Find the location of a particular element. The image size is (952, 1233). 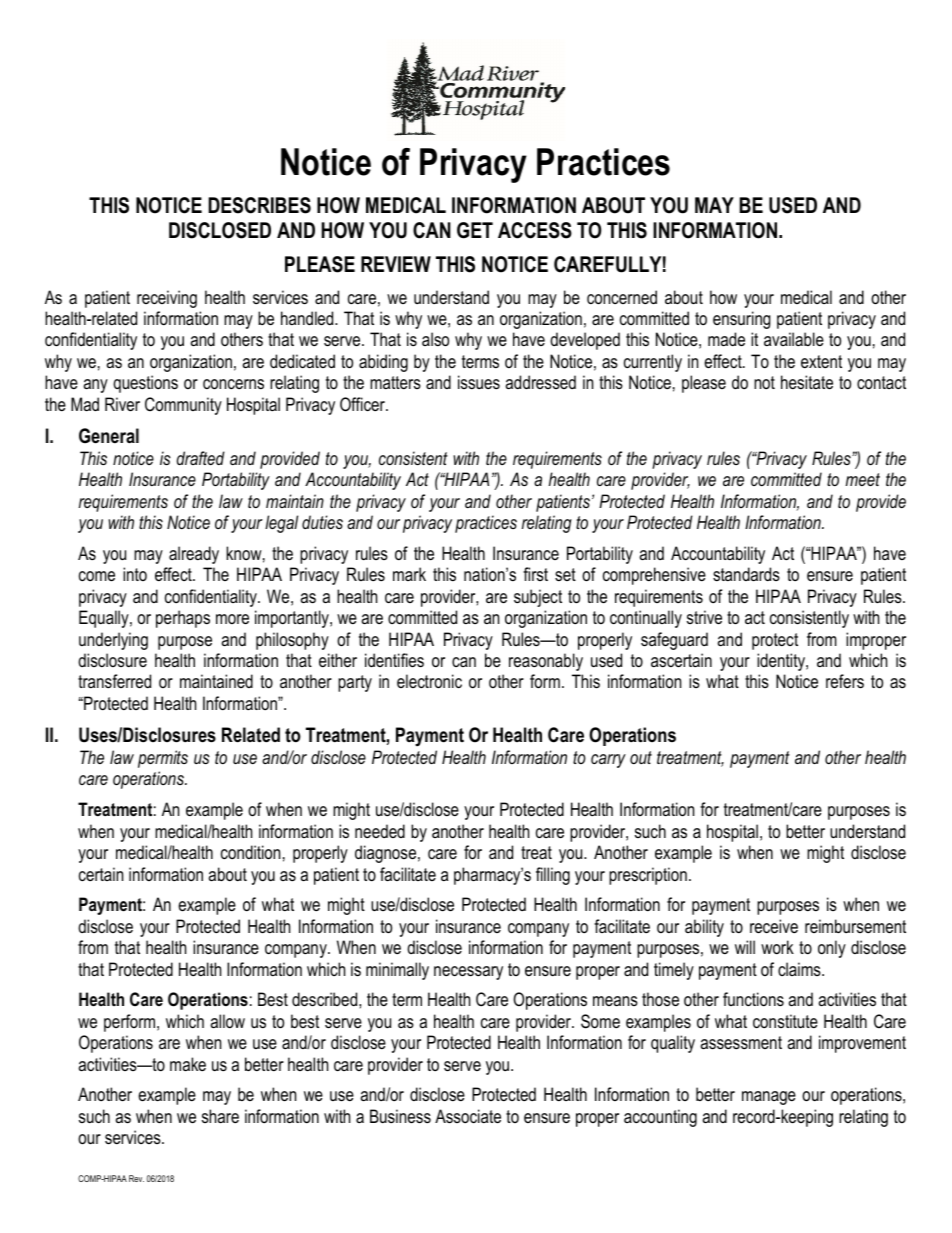

manage is located at coordinates (769, 1098).
